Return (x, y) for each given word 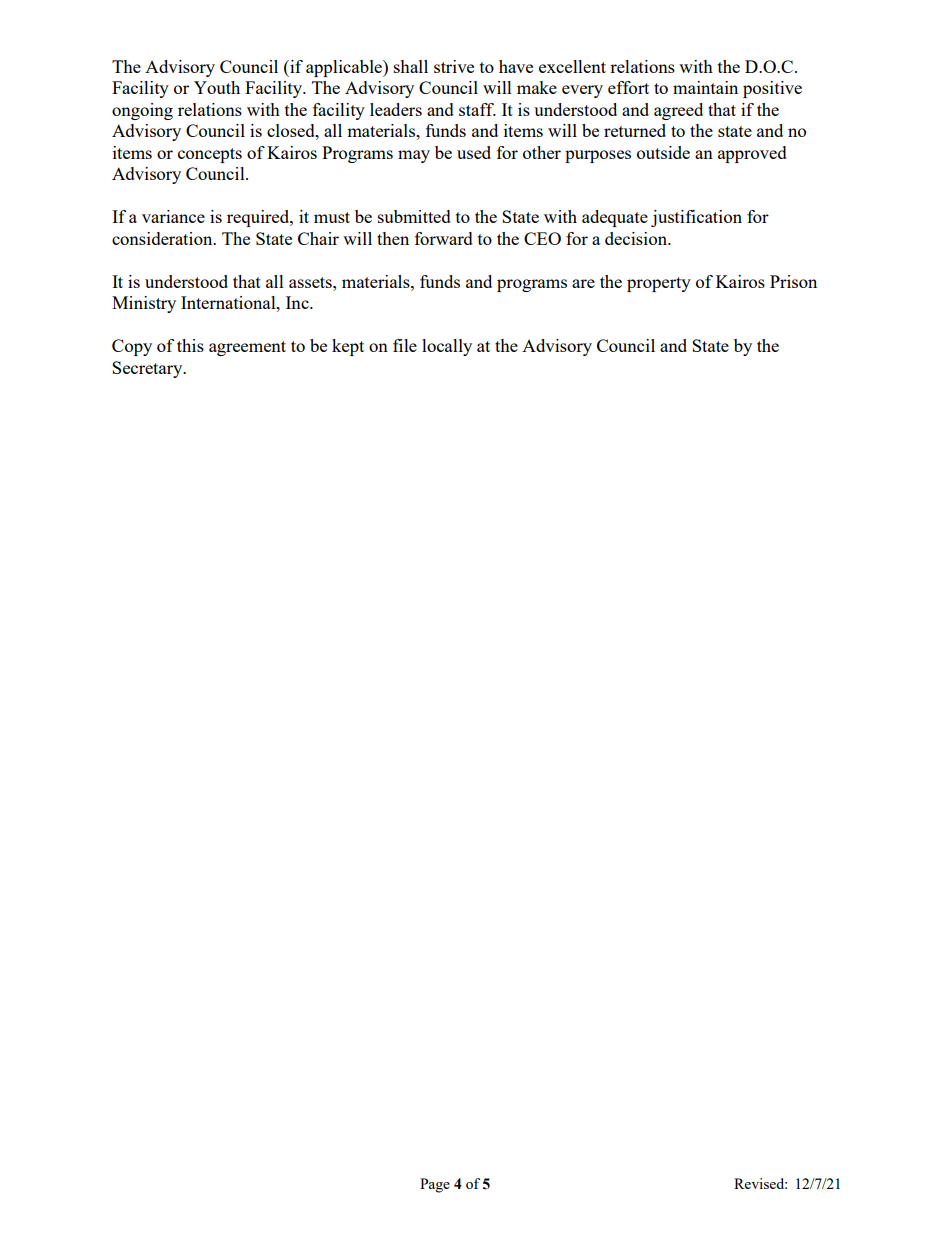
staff (477, 109)
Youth (217, 87)
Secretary (148, 369)
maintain (705, 87)
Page (435, 1185)
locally (447, 347)
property (659, 284)
